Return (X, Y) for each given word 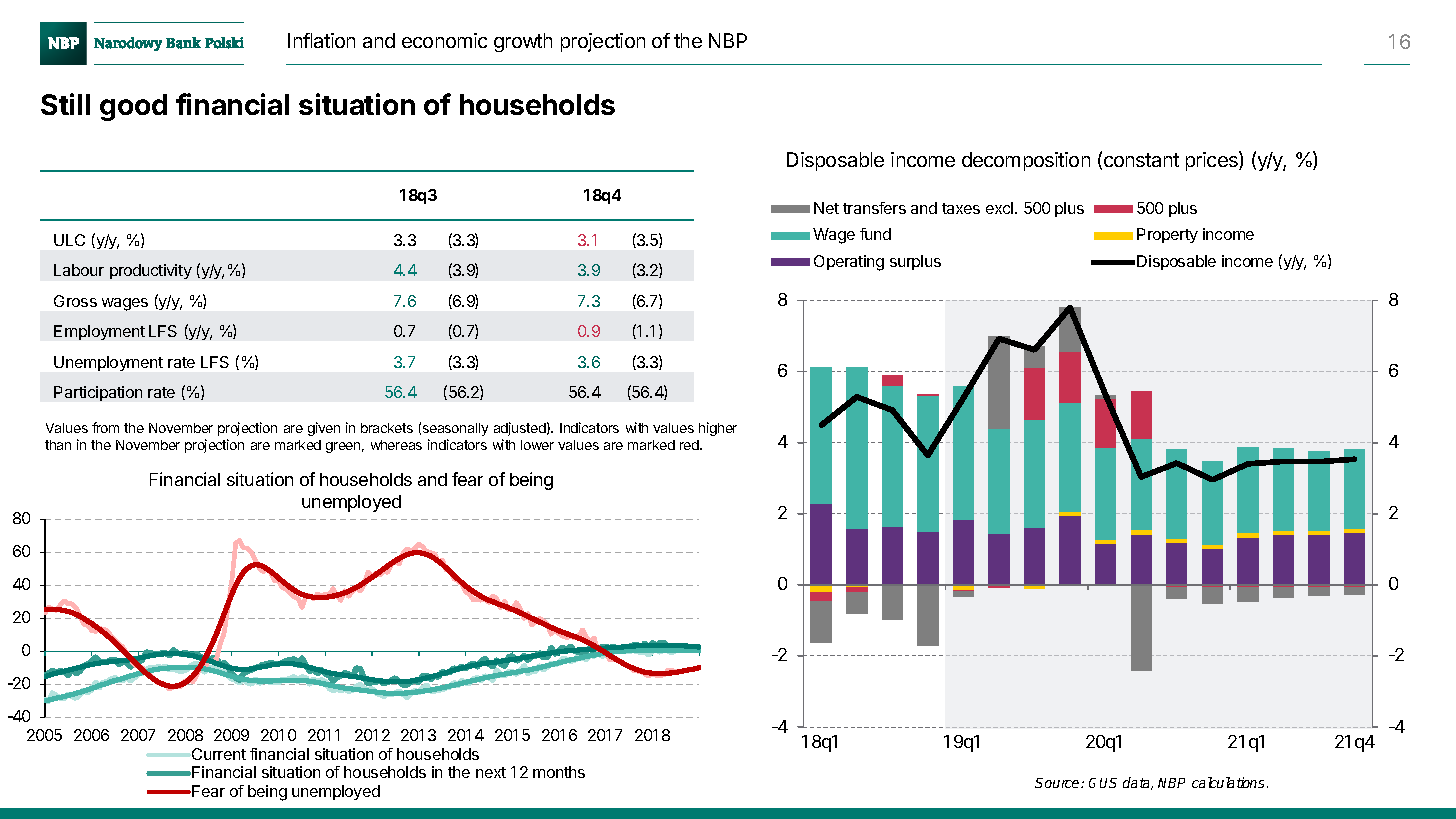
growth (523, 42)
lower (537, 445)
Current (219, 754)
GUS (1103, 783)
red (690, 445)
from (105, 427)
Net (826, 208)
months (559, 772)
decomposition (1026, 161)
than (58, 445)
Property (1167, 235)
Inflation (321, 40)
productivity (151, 271)
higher (718, 429)
